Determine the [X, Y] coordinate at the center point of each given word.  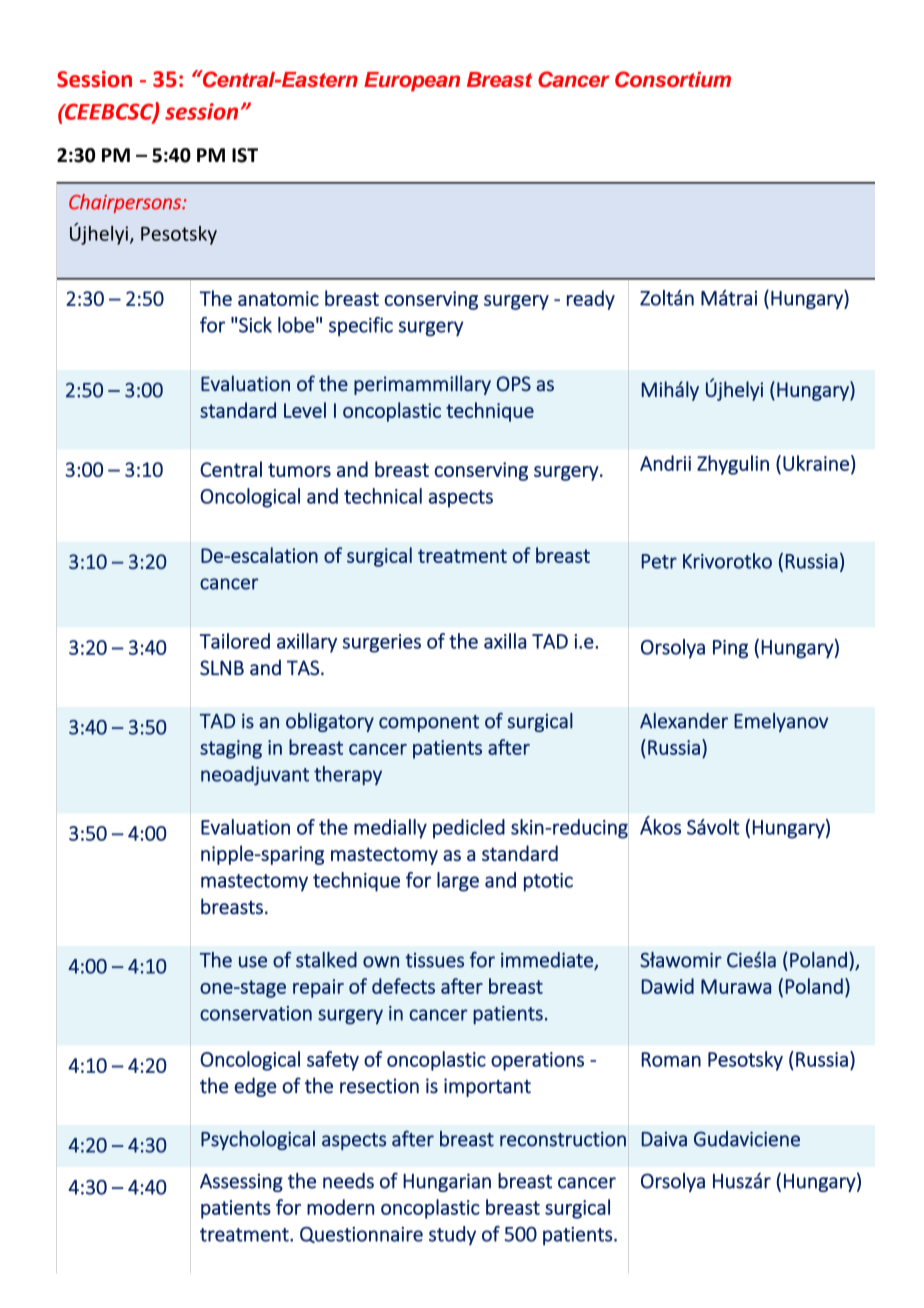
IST [245, 155]
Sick [255, 325]
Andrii [665, 463]
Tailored [235, 641]
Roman [671, 1059]
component [429, 723]
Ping [730, 649]
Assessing [241, 1182]
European [412, 82]
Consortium [673, 79]
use [253, 962]
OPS [514, 384]
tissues [434, 960]
